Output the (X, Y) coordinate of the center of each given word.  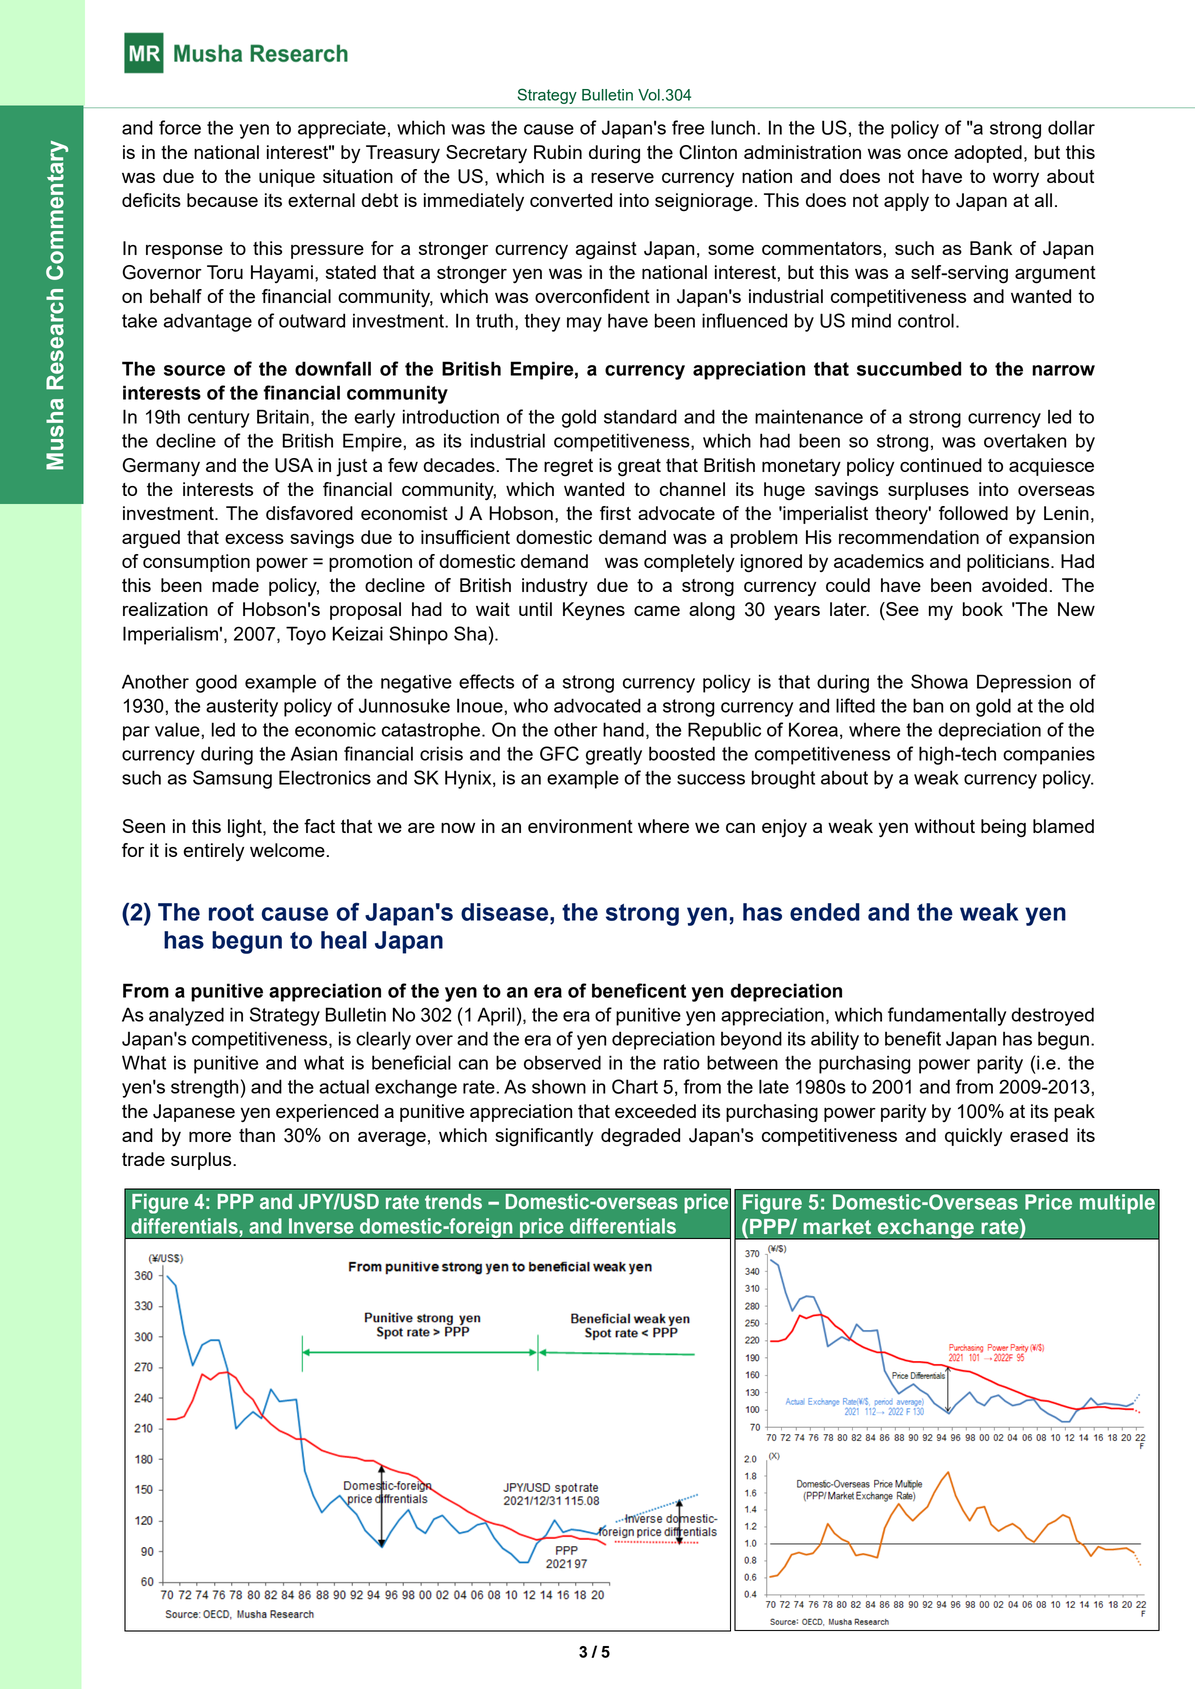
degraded (640, 1137)
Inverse (321, 1226)
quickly (973, 1137)
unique (287, 178)
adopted (988, 154)
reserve (622, 178)
